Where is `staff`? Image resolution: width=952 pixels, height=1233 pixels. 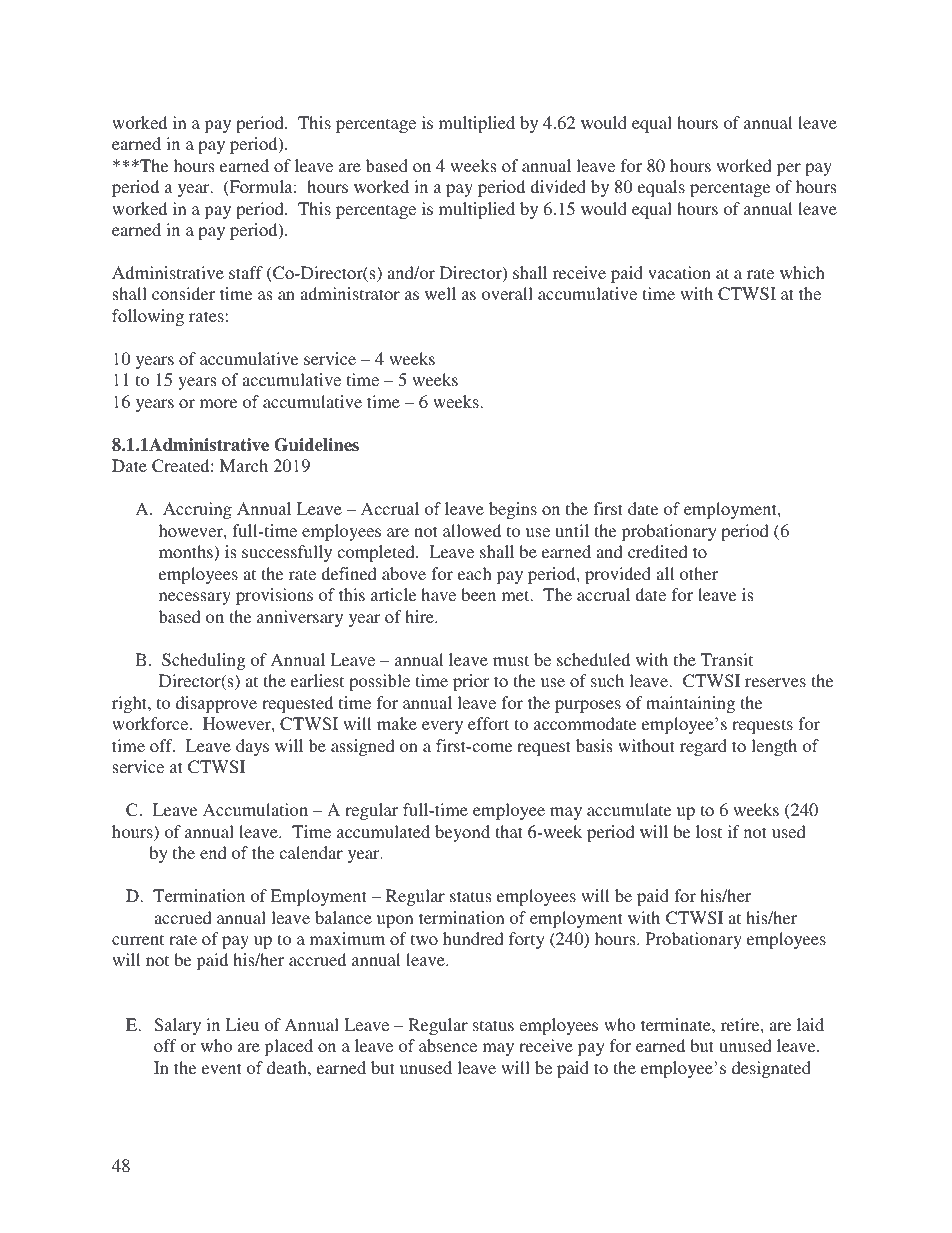 staff is located at coordinates (246, 272).
